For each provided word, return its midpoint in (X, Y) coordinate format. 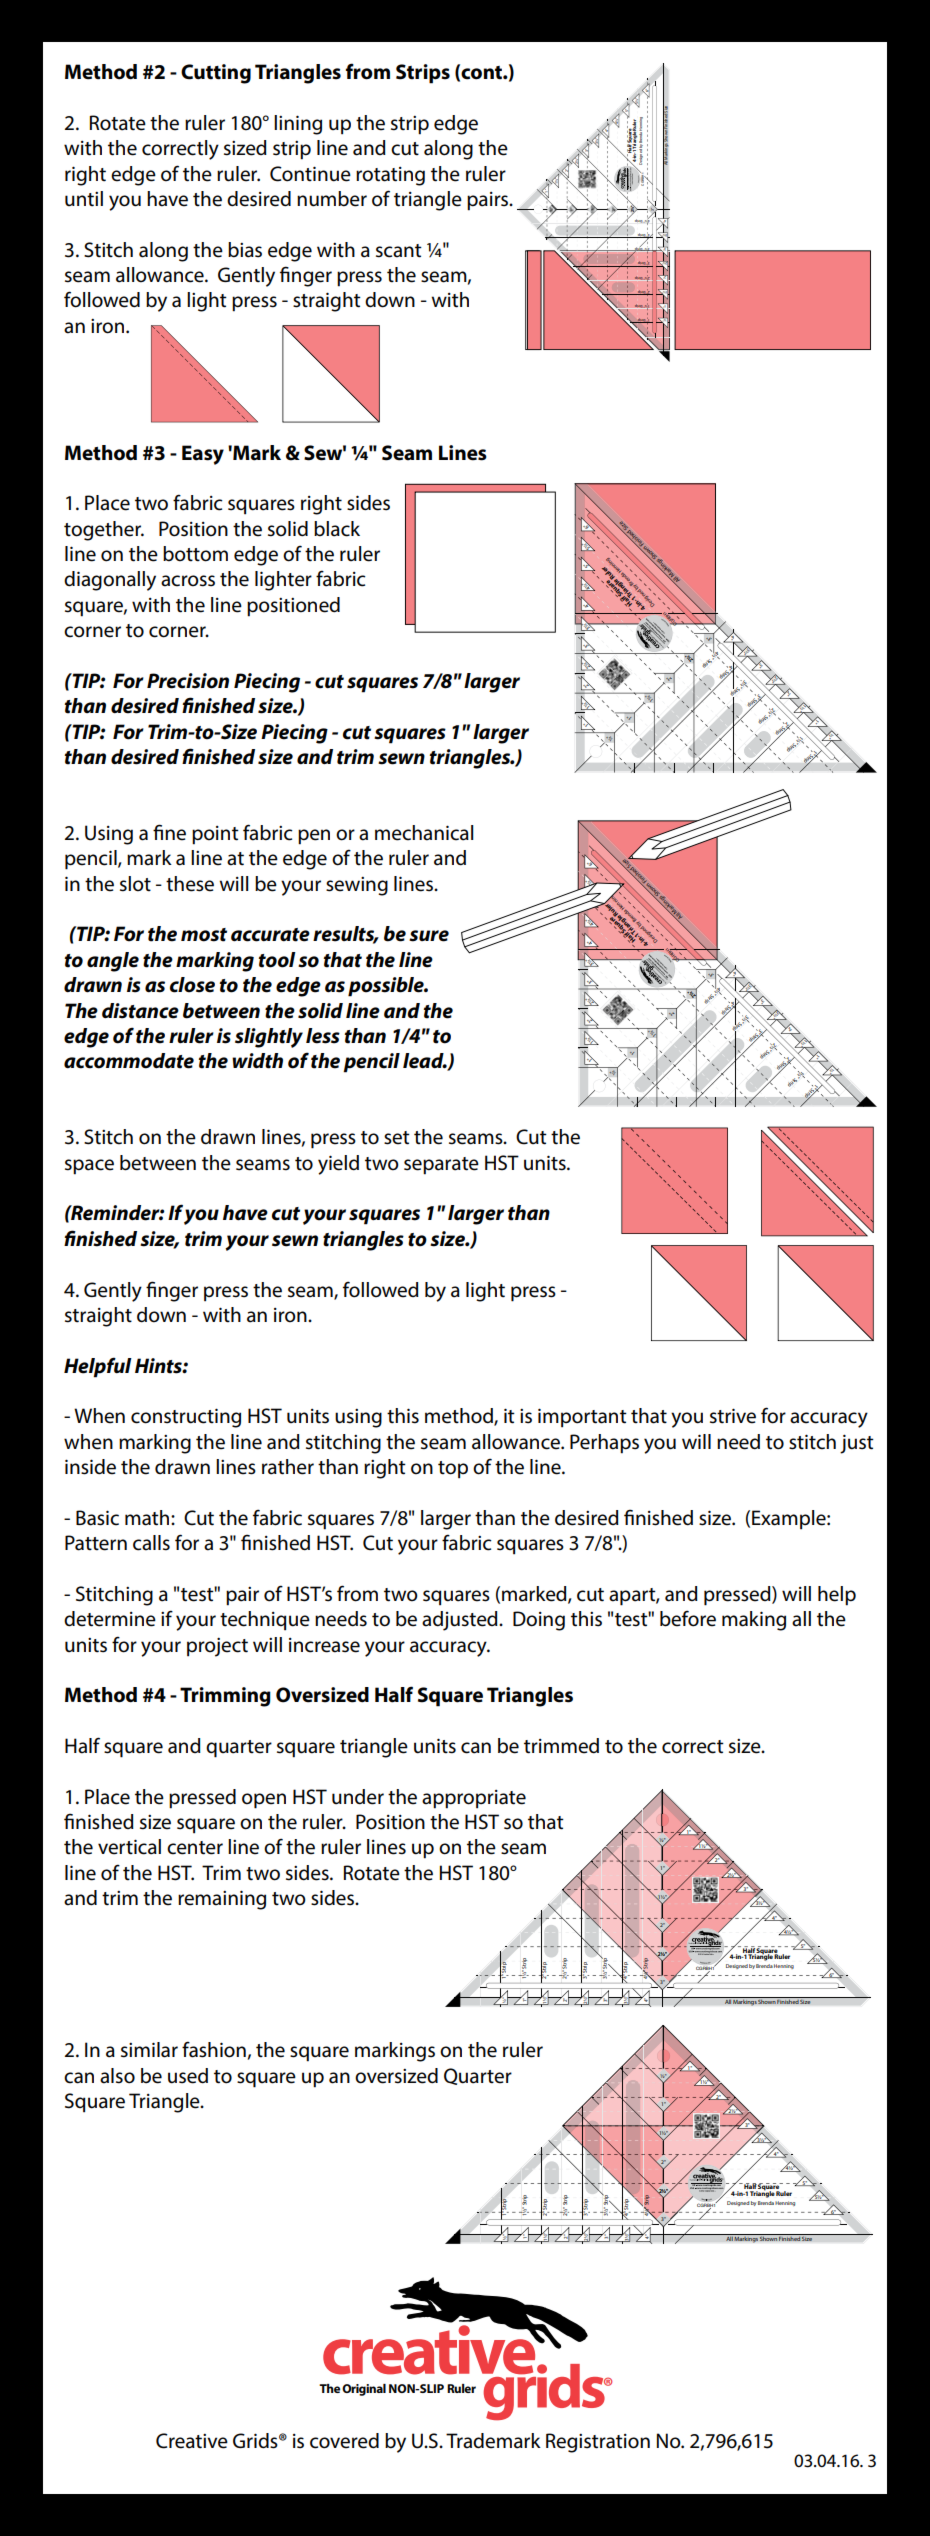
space (89, 1167)
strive (733, 1416)
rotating (390, 176)
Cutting (216, 74)
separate (441, 1166)
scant (399, 251)
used (188, 2076)
